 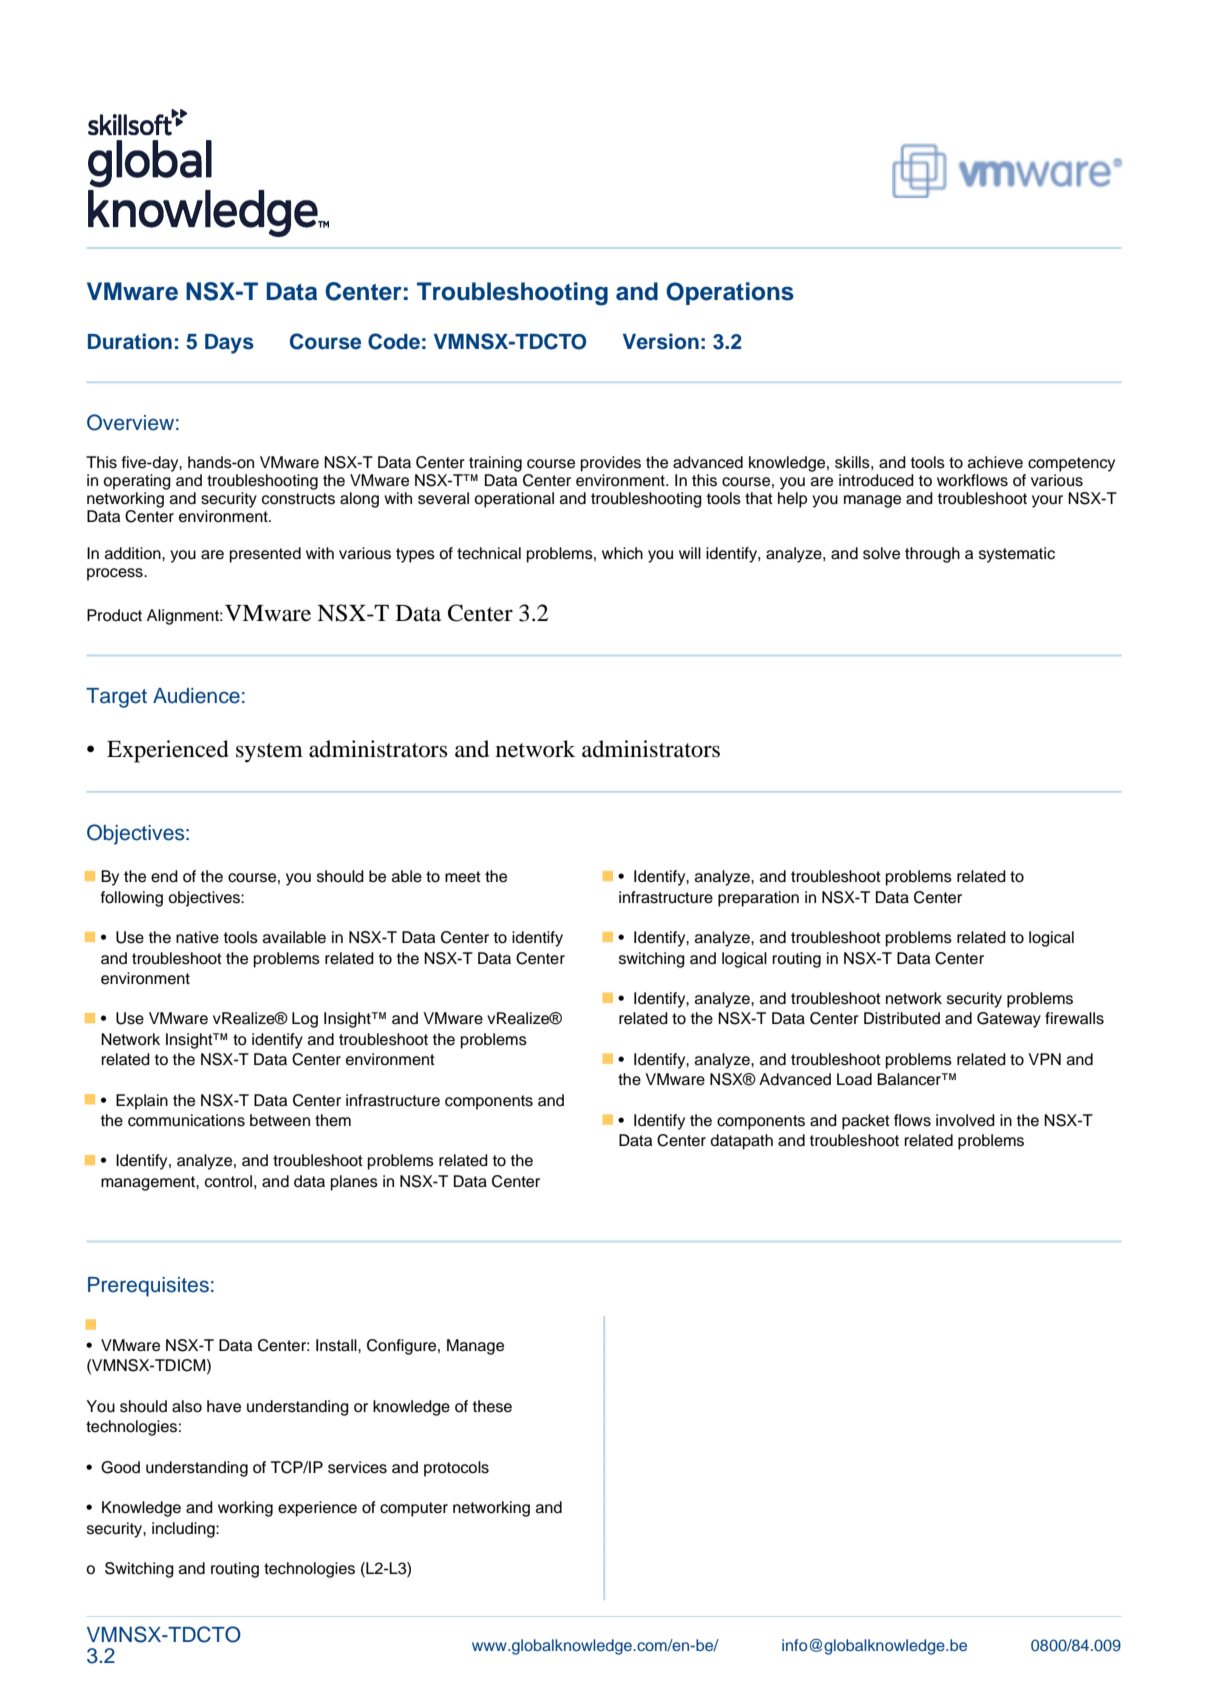 I want to click on achieve, so click(x=995, y=462).
